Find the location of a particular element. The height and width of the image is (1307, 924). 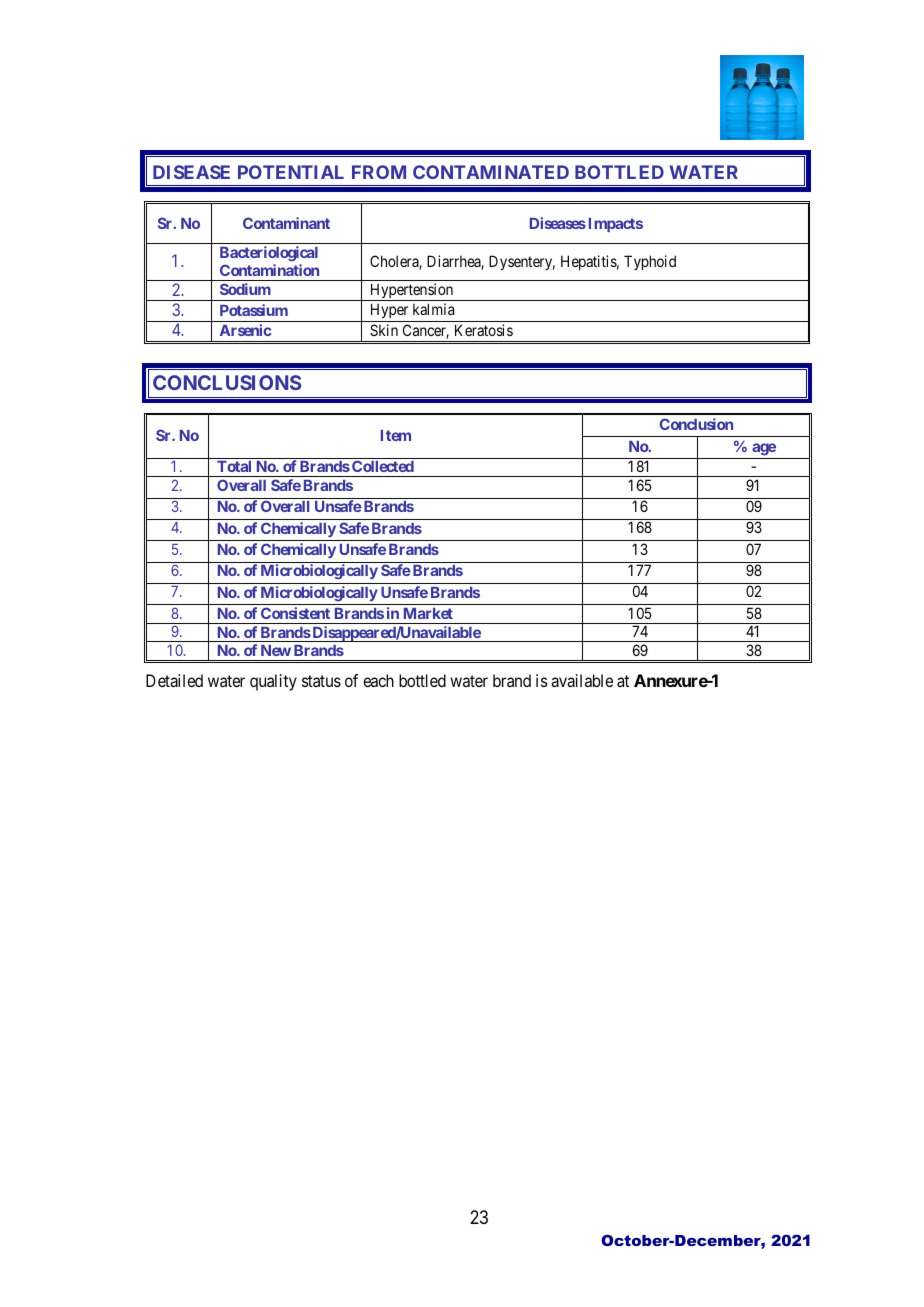

age is located at coordinates (764, 449).
